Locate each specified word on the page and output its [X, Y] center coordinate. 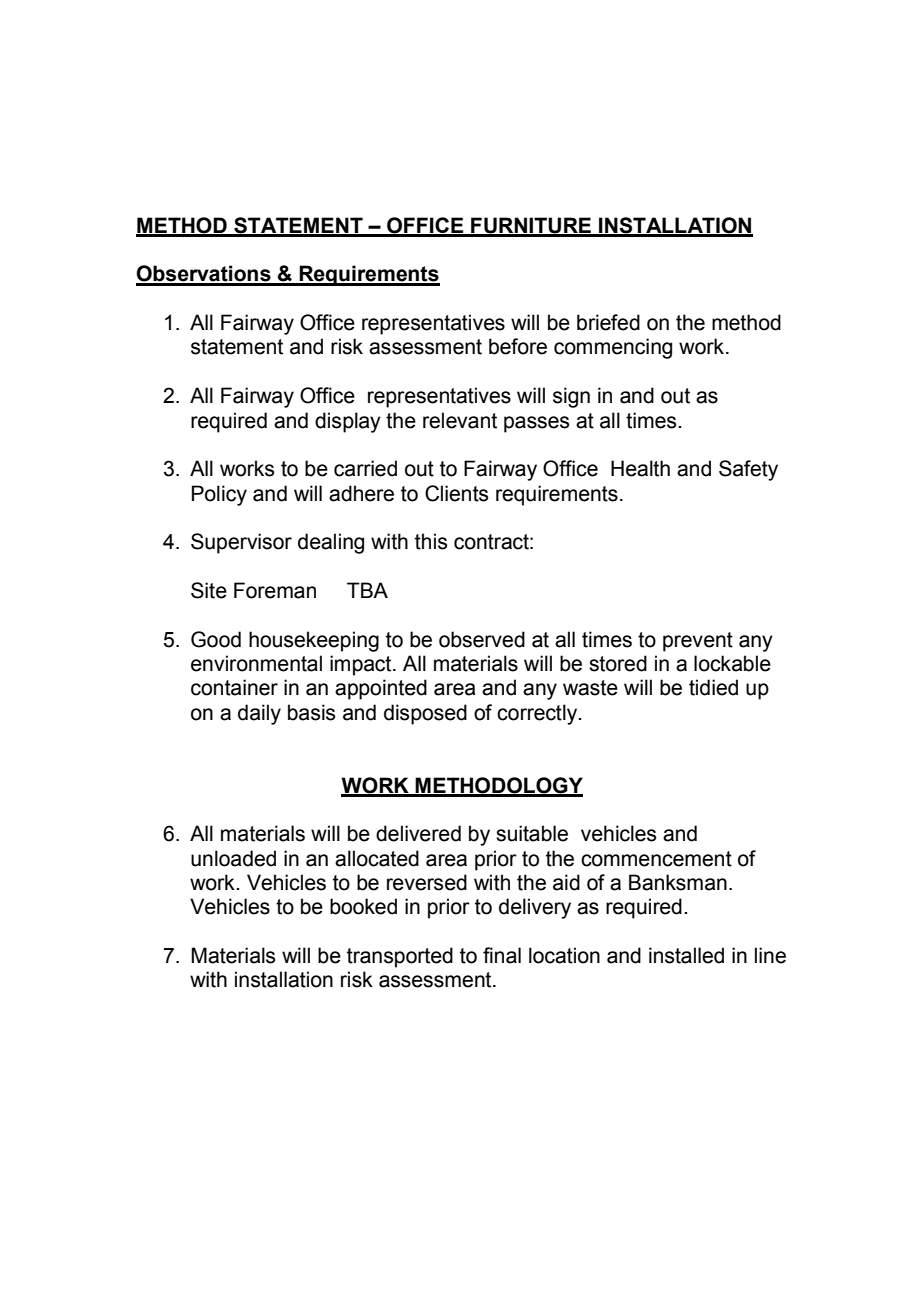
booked [363, 906]
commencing [613, 348]
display [348, 422]
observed [482, 639]
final [502, 955]
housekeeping [314, 641]
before [518, 346]
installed [686, 955]
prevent [698, 642]
